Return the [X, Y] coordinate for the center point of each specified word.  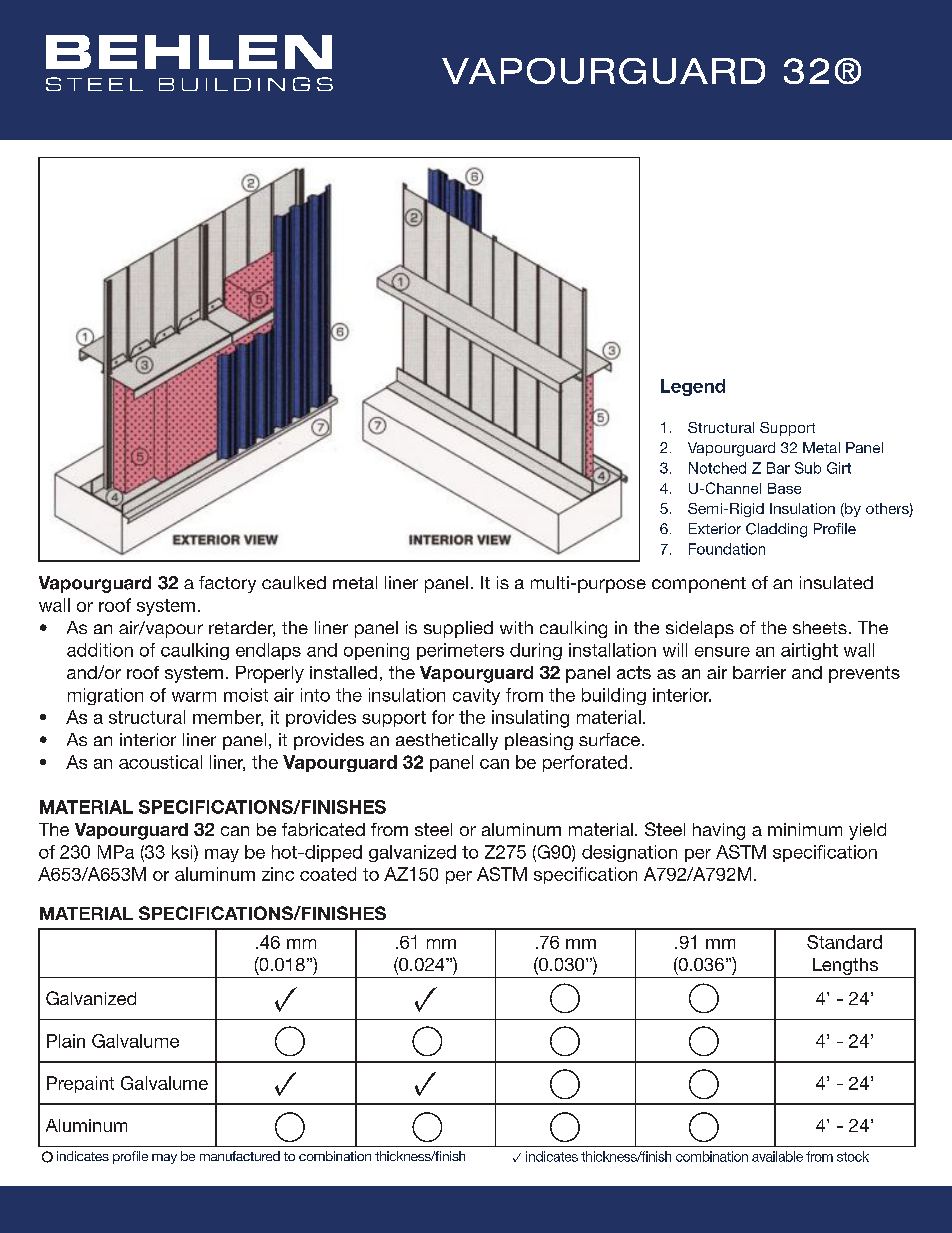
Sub [808, 468]
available [777, 1156]
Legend [693, 387]
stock [853, 1156]
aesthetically [447, 741]
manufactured [240, 1156]
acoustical [160, 762]
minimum [805, 829]
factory [227, 584]
